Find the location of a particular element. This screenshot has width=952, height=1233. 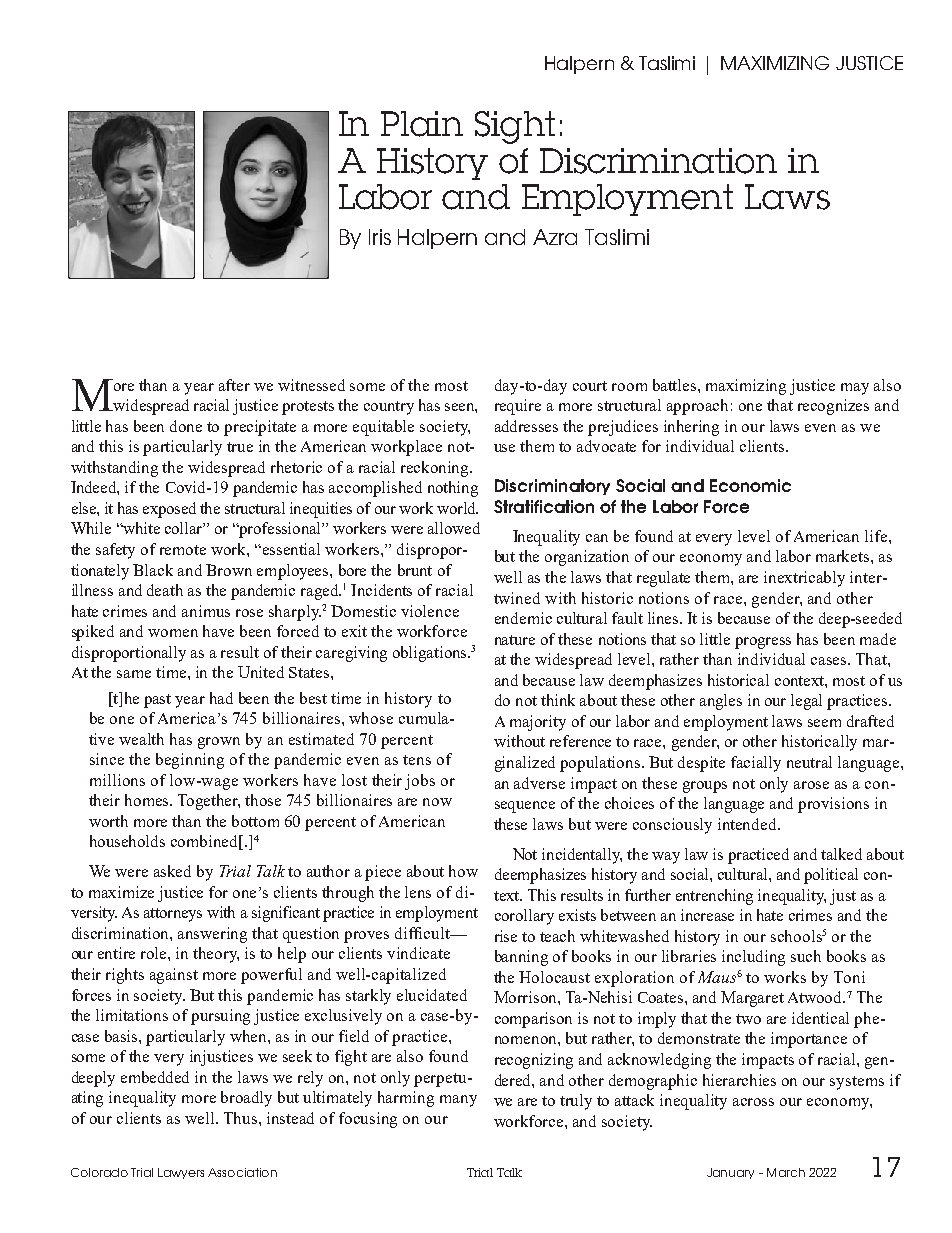

answering is located at coordinates (212, 935).
